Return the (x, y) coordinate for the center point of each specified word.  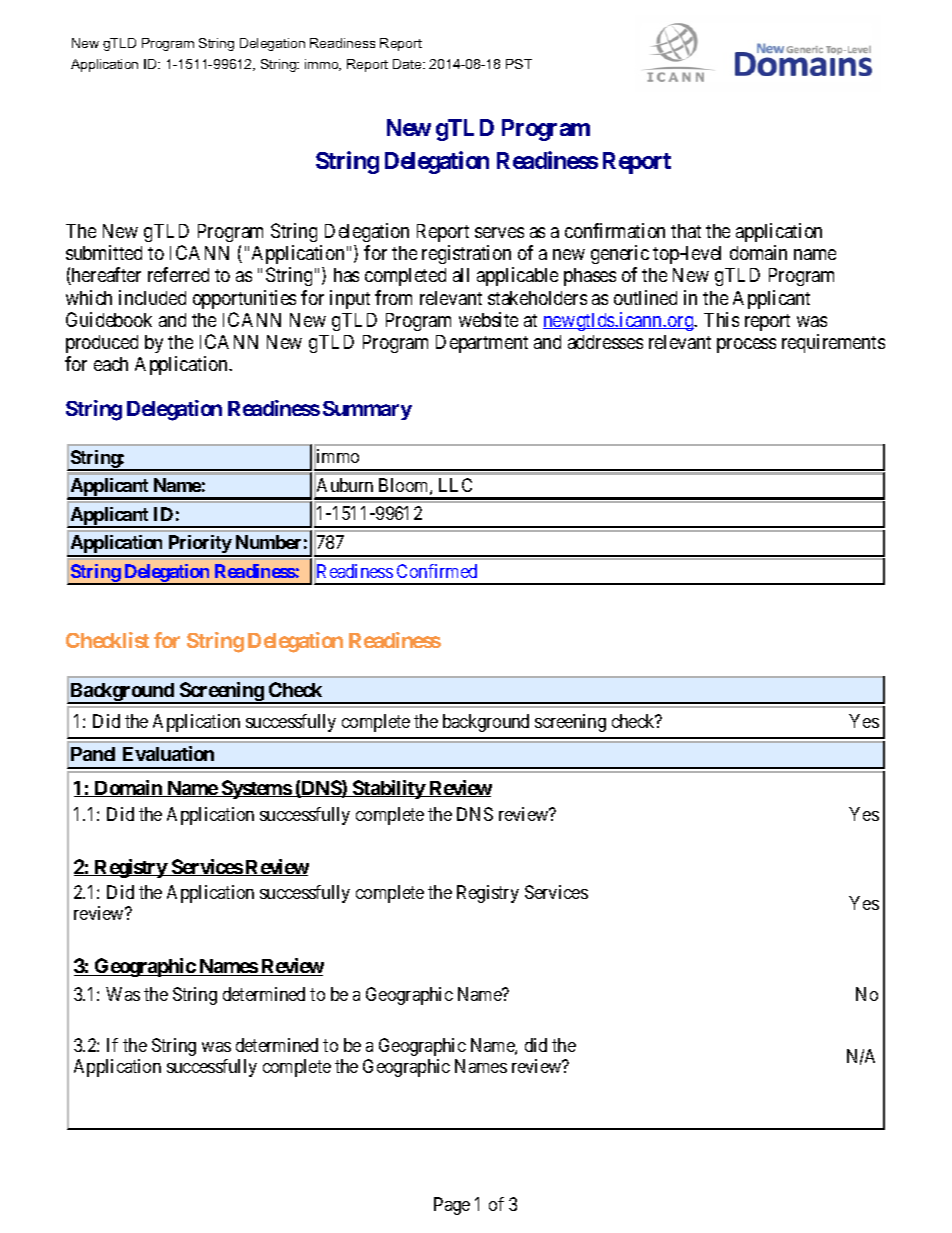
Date (408, 64)
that (686, 231)
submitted (104, 252)
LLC (455, 485)
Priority (199, 545)
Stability (388, 789)
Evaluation (168, 753)
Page (452, 1206)
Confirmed (437, 571)
